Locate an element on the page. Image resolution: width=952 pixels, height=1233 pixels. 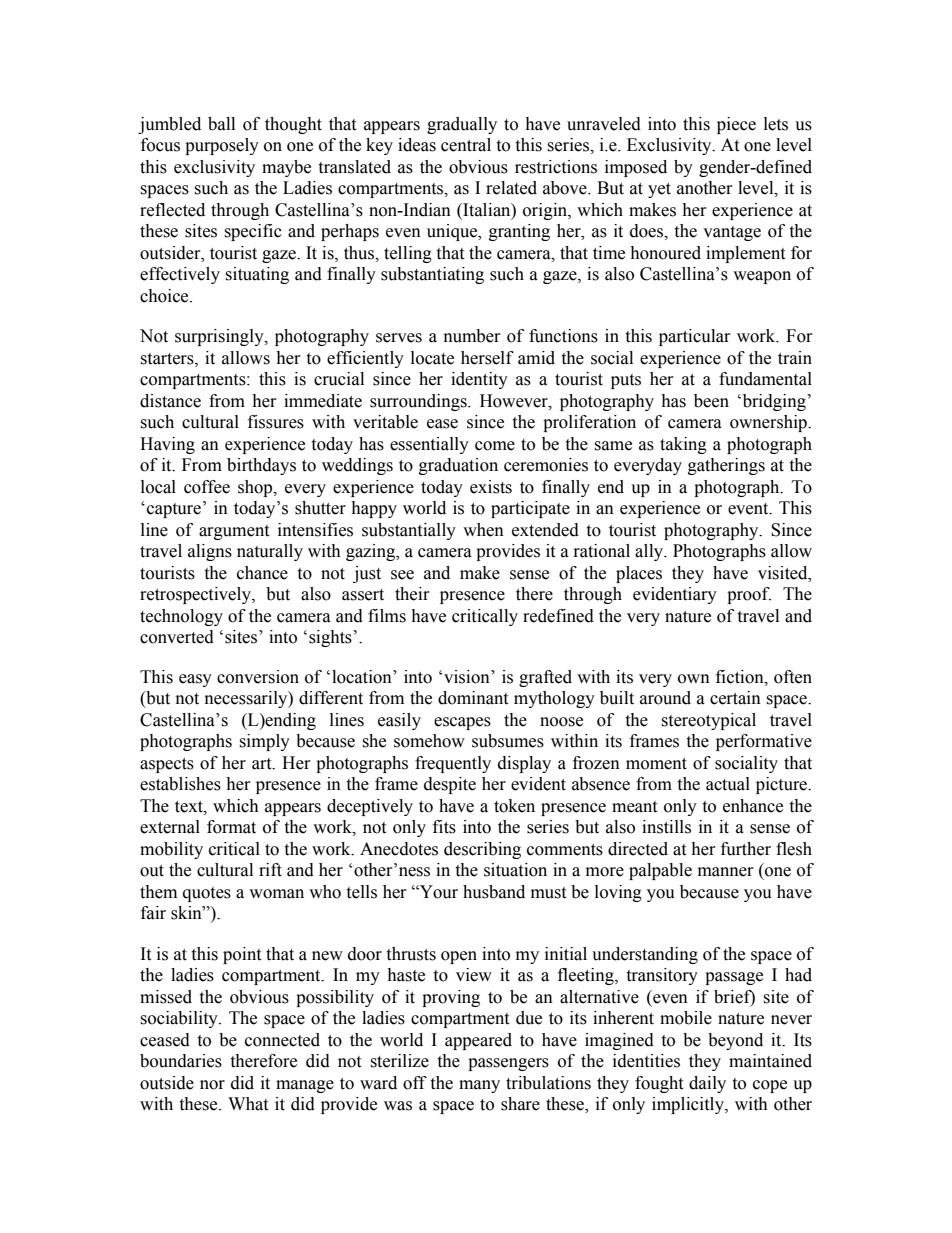
central is located at coordinates (466, 145).
